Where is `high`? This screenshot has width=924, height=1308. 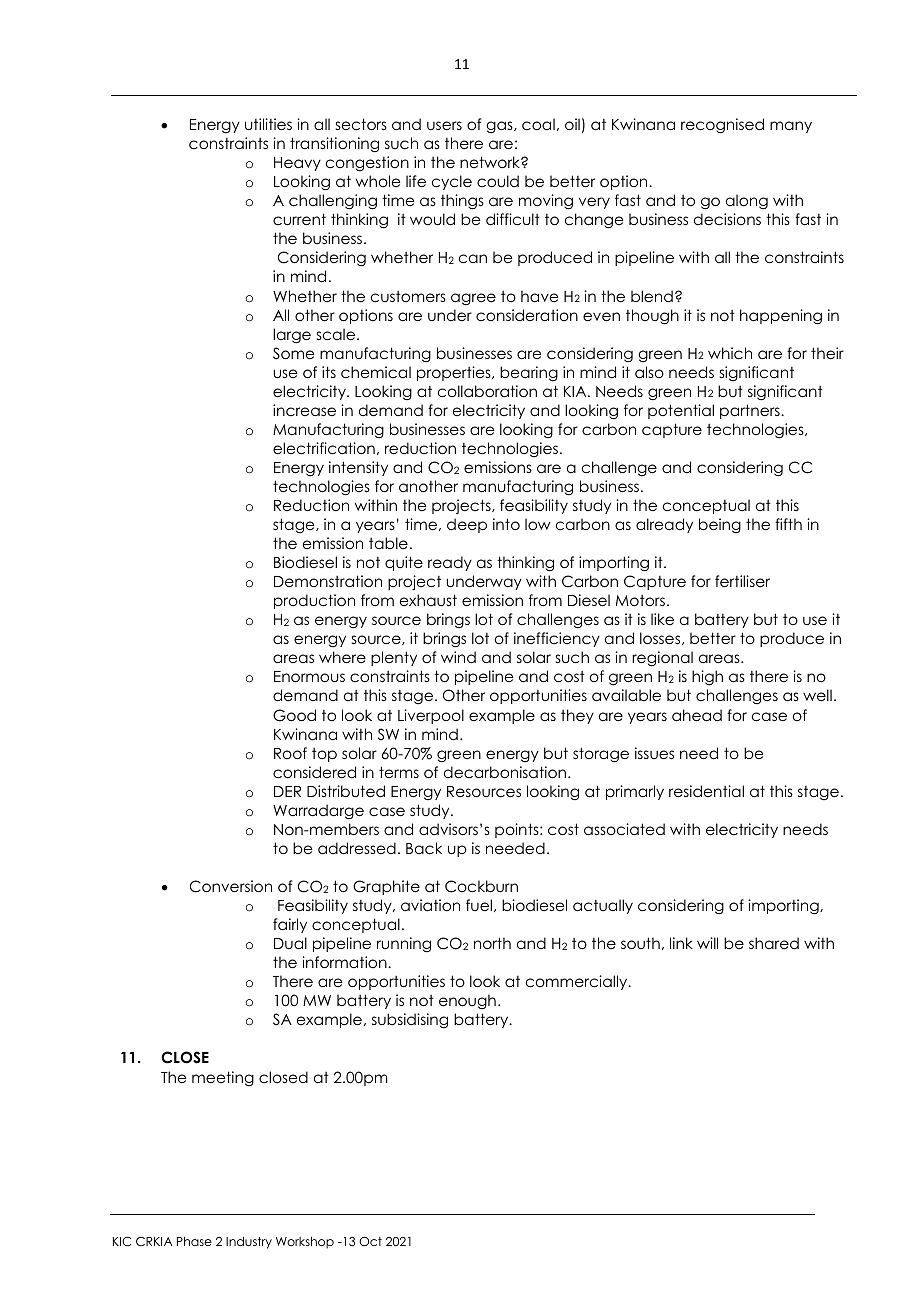 high is located at coordinates (707, 678).
